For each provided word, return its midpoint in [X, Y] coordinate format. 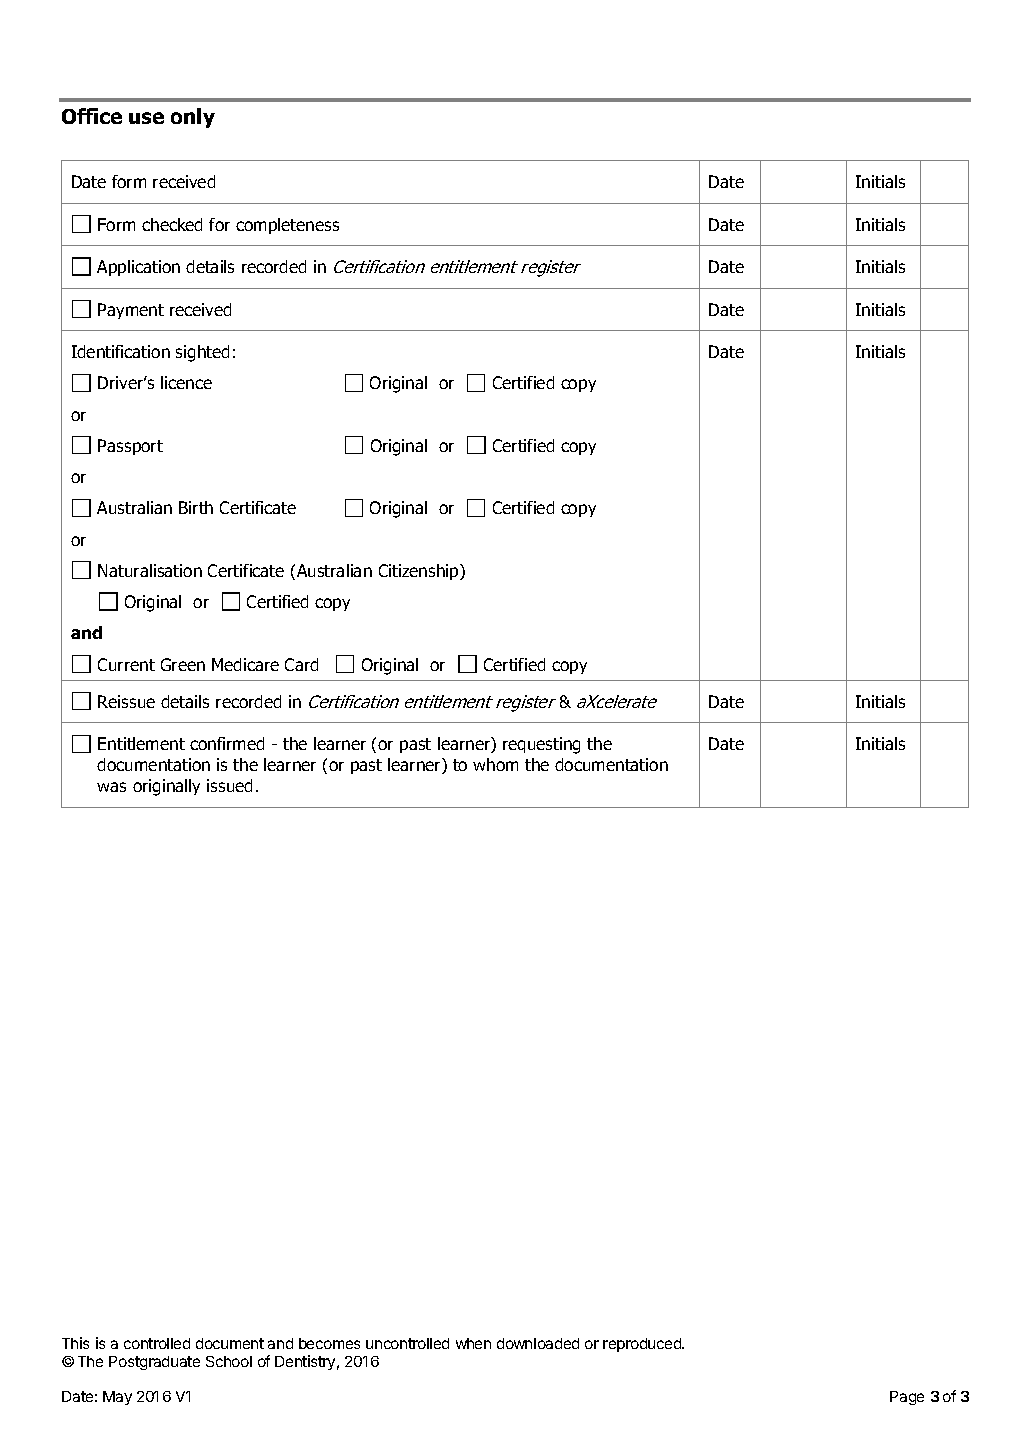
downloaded [538, 1343]
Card [301, 664]
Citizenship [420, 572]
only [193, 118]
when [473, 1343]
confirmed [227, 743]
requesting [541, 745]
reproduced [643, 1345]
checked [172, 224]
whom [495, 764]
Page [907, 1398]
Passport [130, 447]
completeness [287, 226]
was [111, 787]
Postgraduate [154, 1363]
